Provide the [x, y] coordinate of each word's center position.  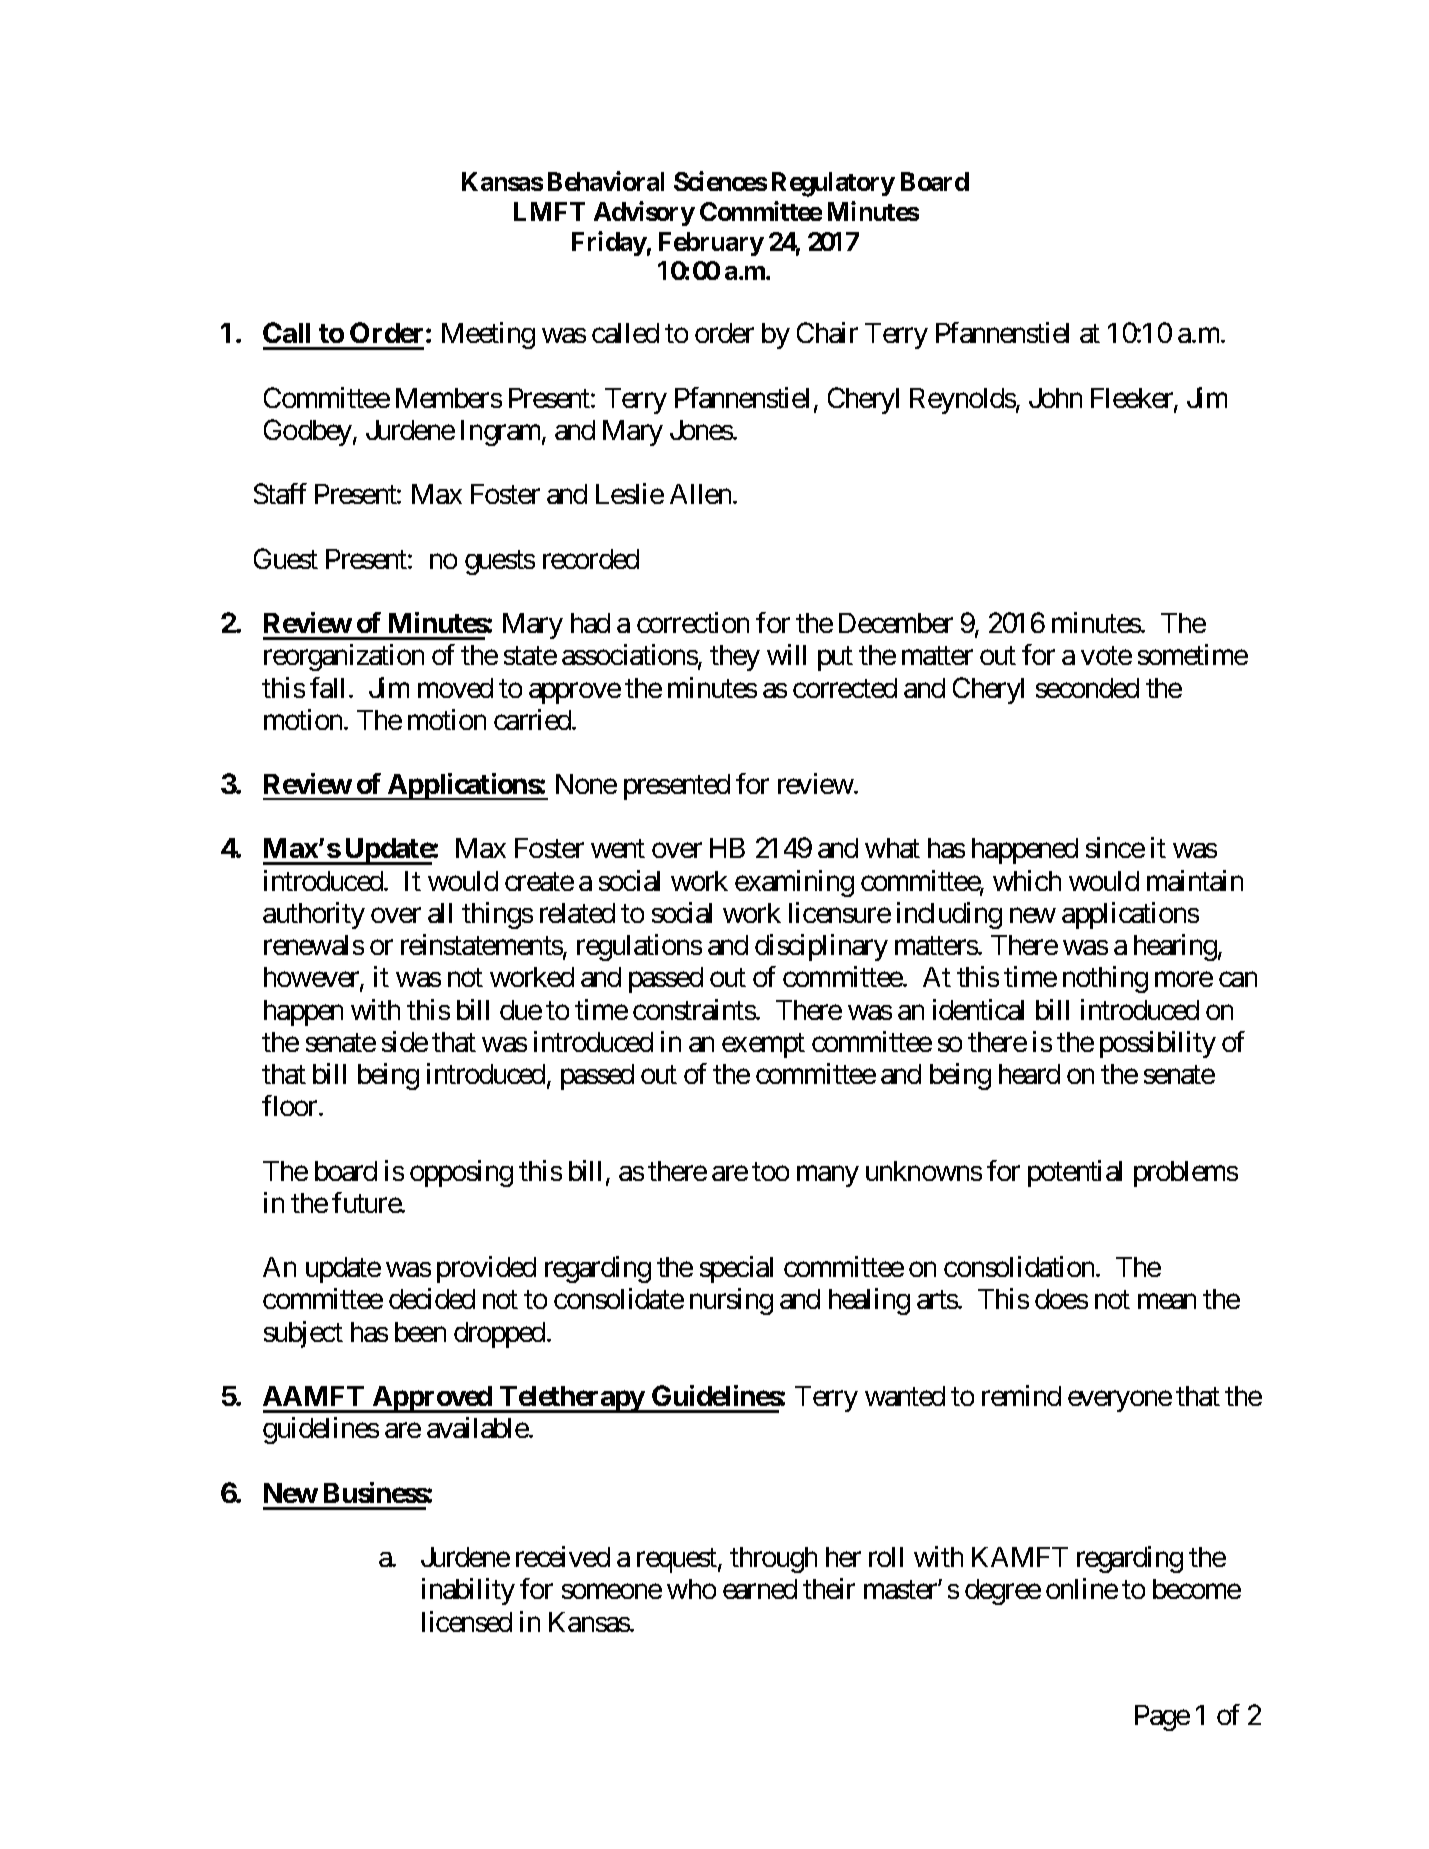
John [1055, 398]
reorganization [344, 657]
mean [1167, 1302]
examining [794, 883]
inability [468, 1591]
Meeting [488, 335]
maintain [1195, 880]
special [736, 1269]
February [711, 244]
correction [693, 622]
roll [886, 1557]
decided [432, 1298]
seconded [1087, 688]
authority [314, 915]
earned [760, 1589]
